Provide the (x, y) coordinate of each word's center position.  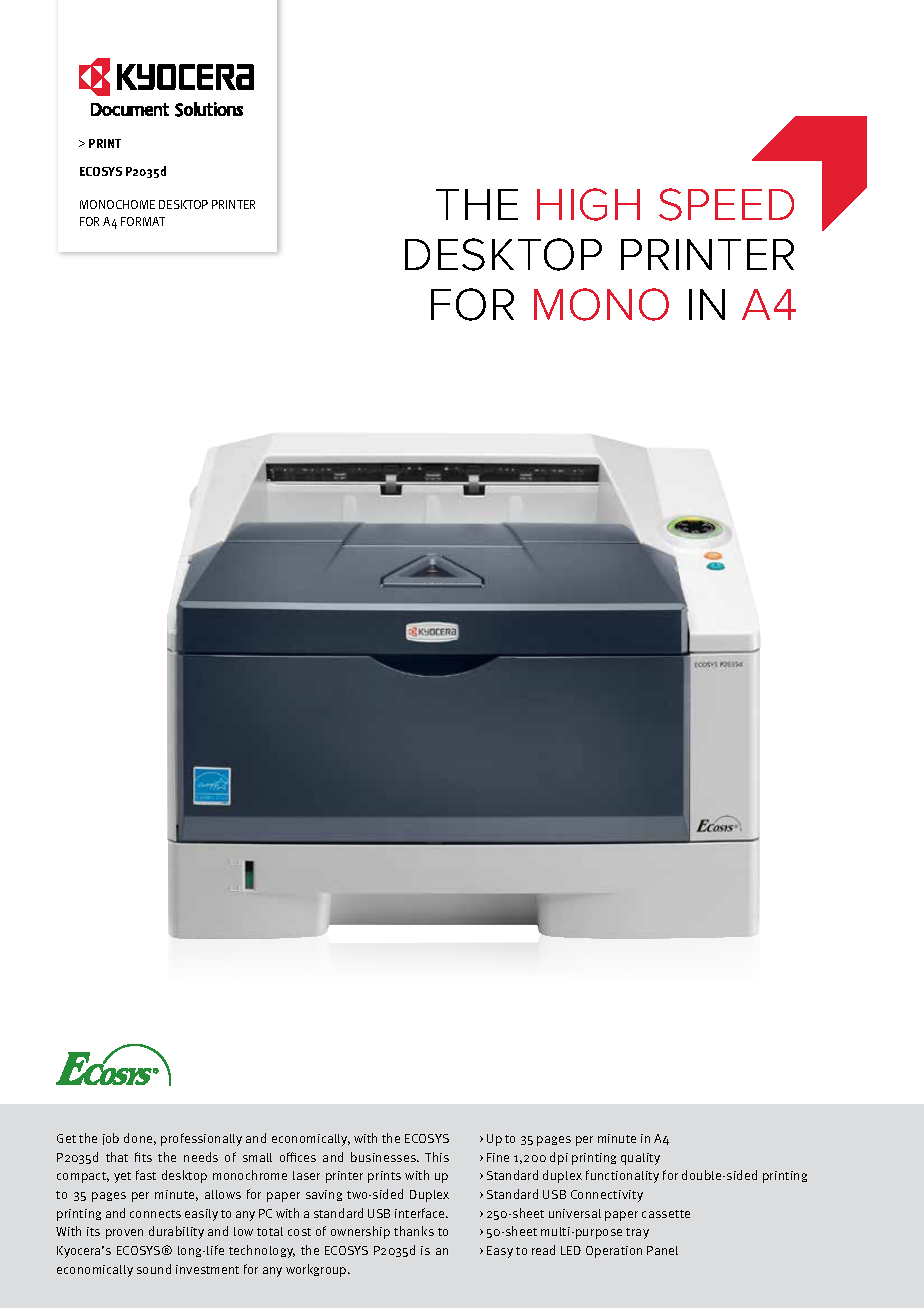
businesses (384, 1157)
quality (640, 1159)
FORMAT (143, 221)
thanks (414, 1231)
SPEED (726, 204)
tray (637, 1233)
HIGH (588, 204)
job (111, 1139)
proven (124, 1234)
